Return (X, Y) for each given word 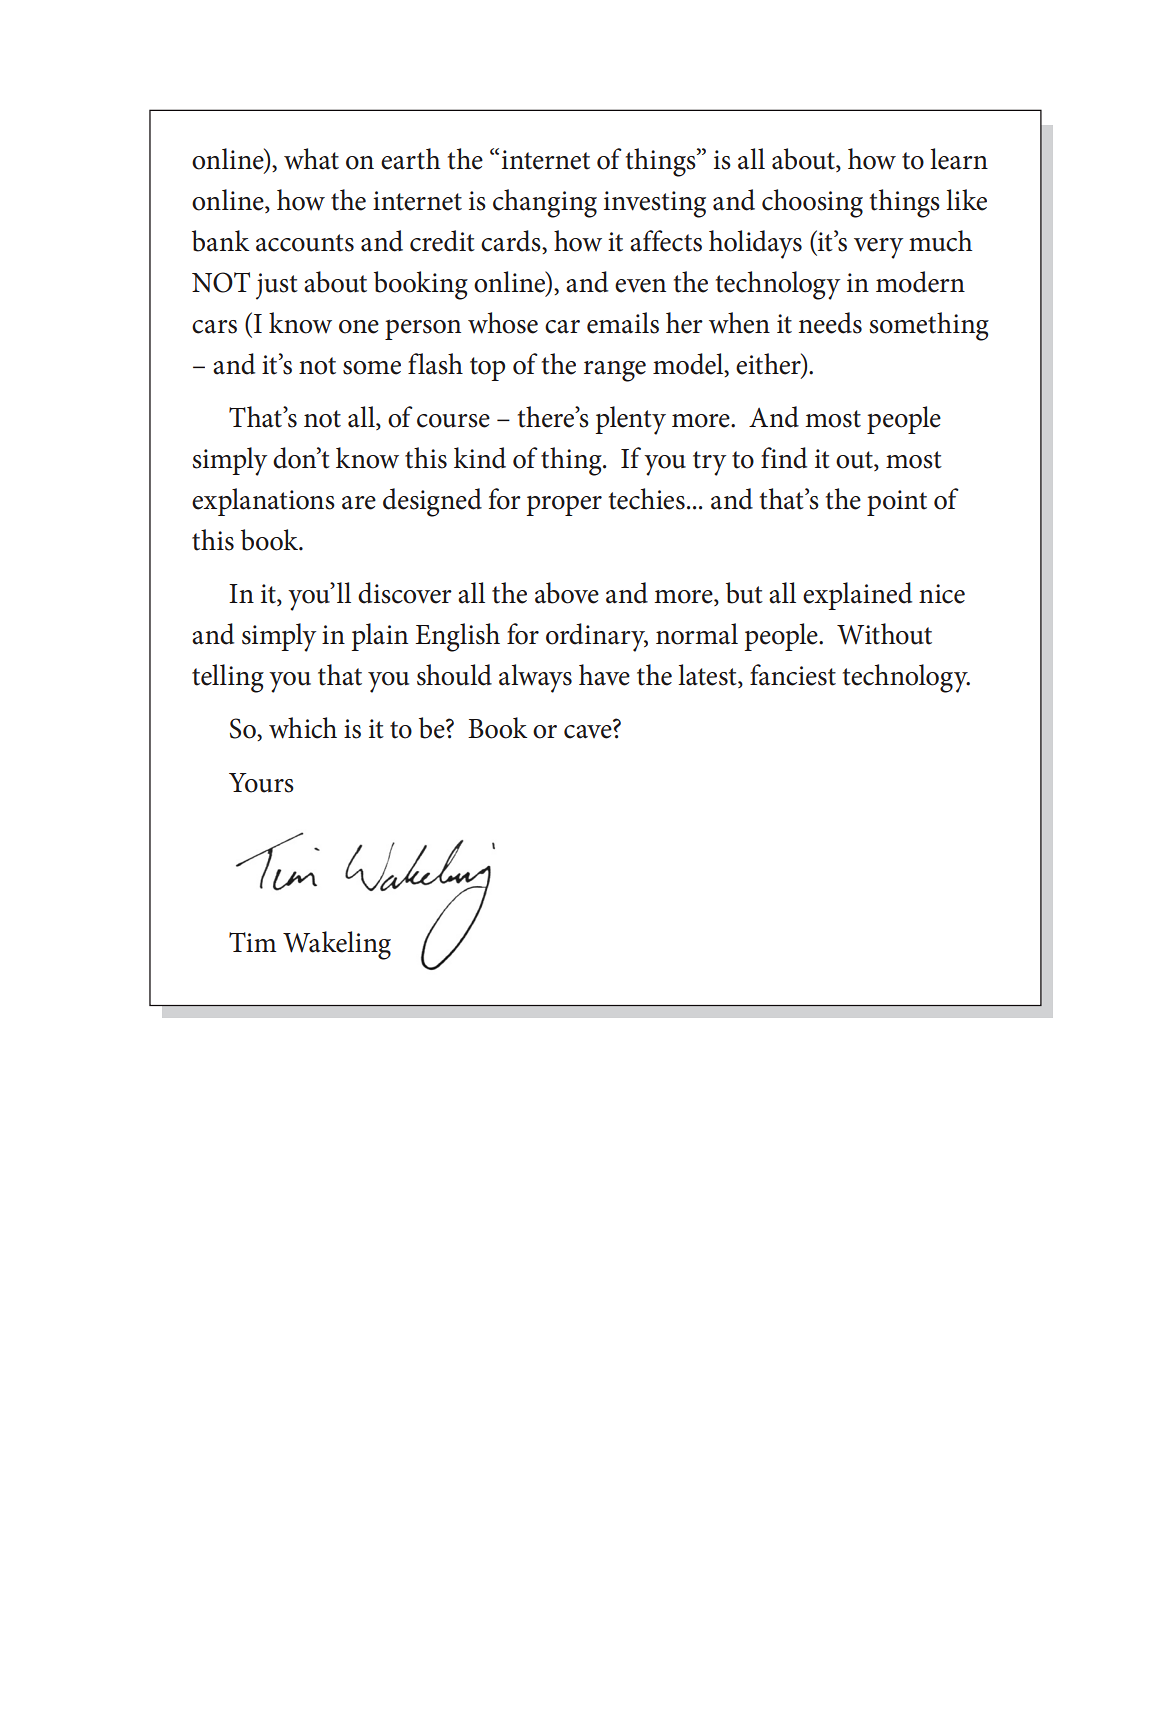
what (311, 159)
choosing (812, 203)
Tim (253, 942)
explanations (263, 502)
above (567, 593)
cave (588, 732)
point (897, 503)
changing (545, 203)
